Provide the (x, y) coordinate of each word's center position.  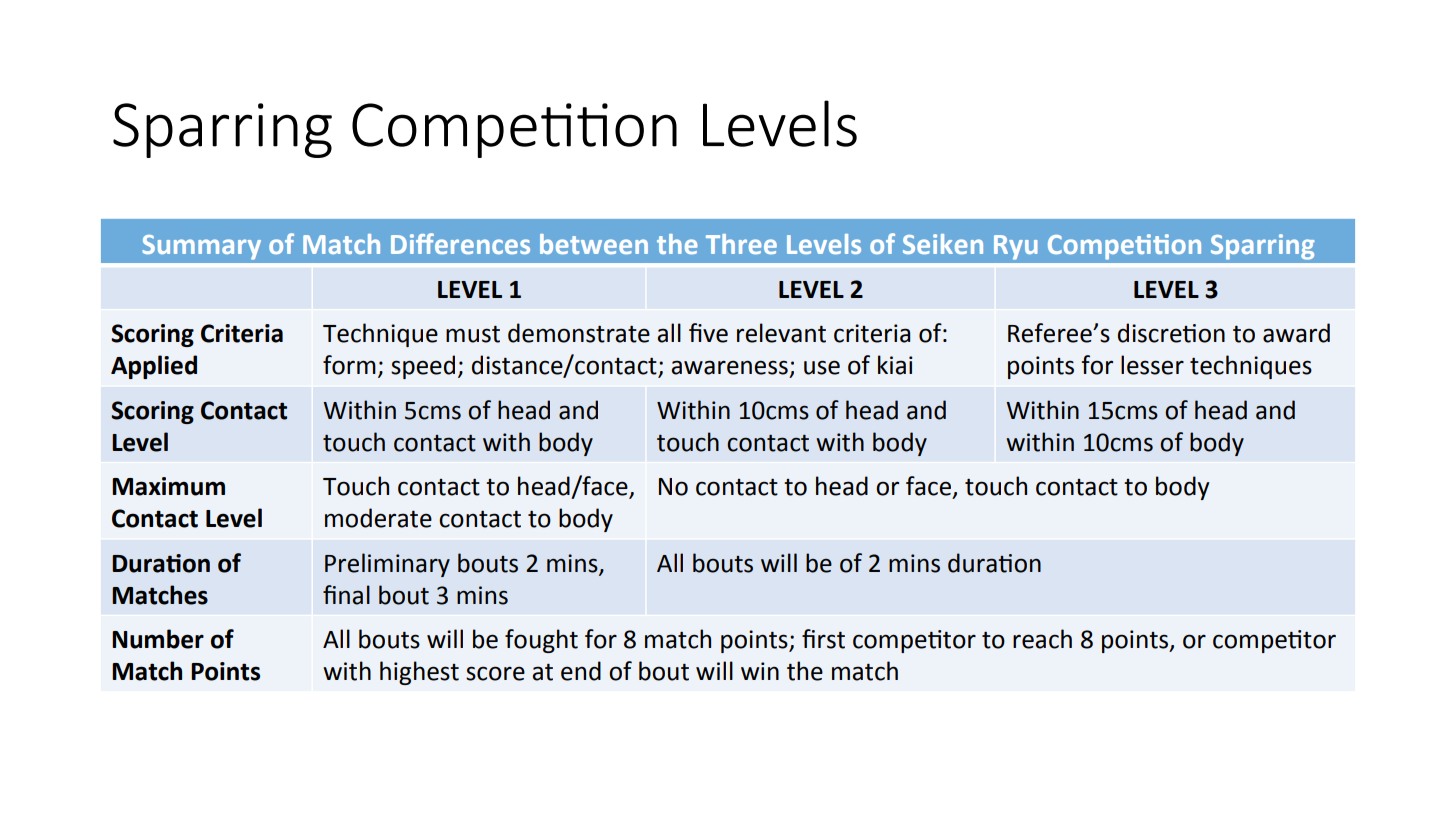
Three (741, 244)
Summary (201, 247)
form (349, 365)
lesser (1152, 365)
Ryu (1016, 247)
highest (419, 673)
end (581, 671)
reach (1042, 639)
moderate (378, 518)
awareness (729, 367)
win (760, 671)
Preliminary (387, 565)
